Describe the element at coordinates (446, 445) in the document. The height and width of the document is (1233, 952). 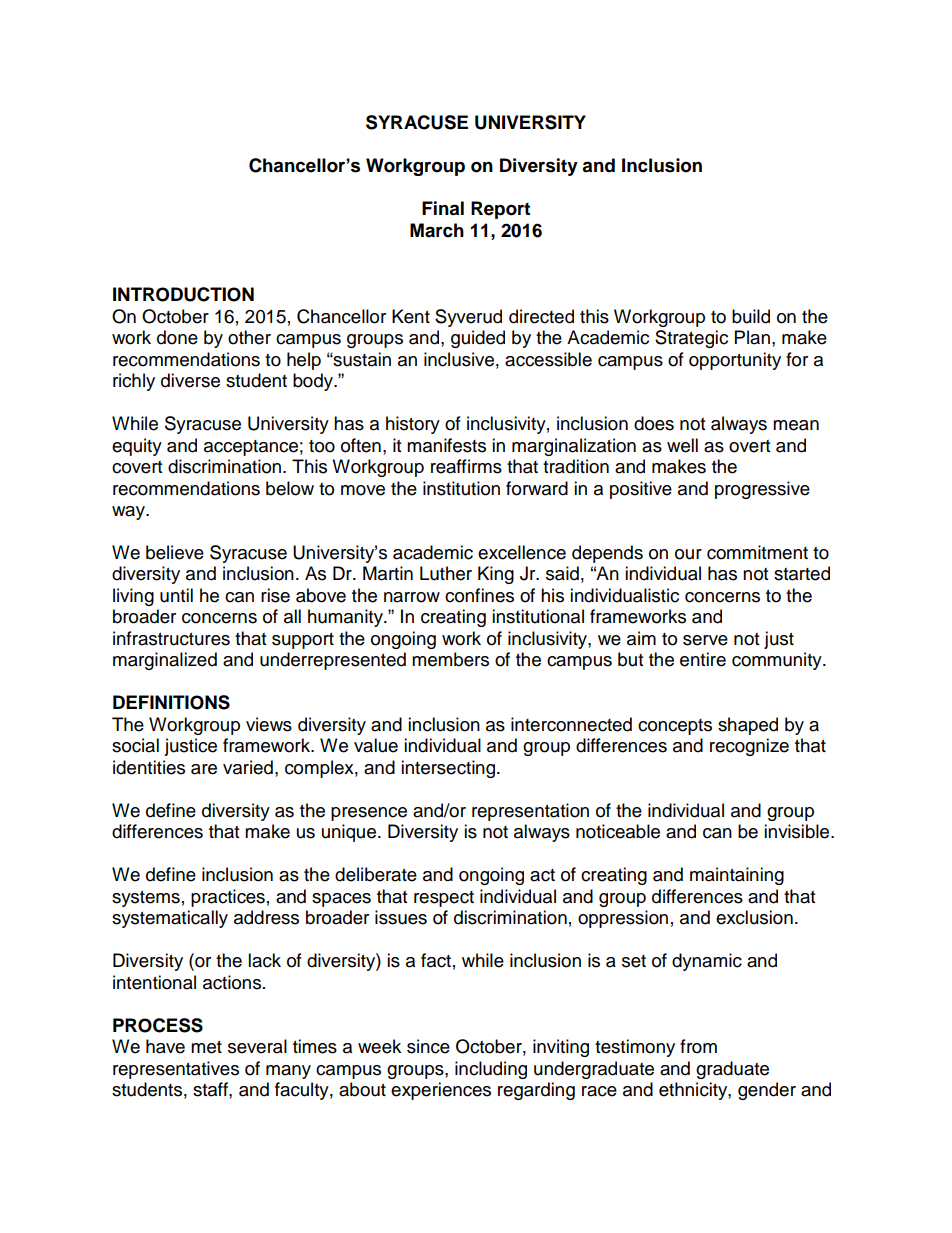
I see `manifests` at that location.
